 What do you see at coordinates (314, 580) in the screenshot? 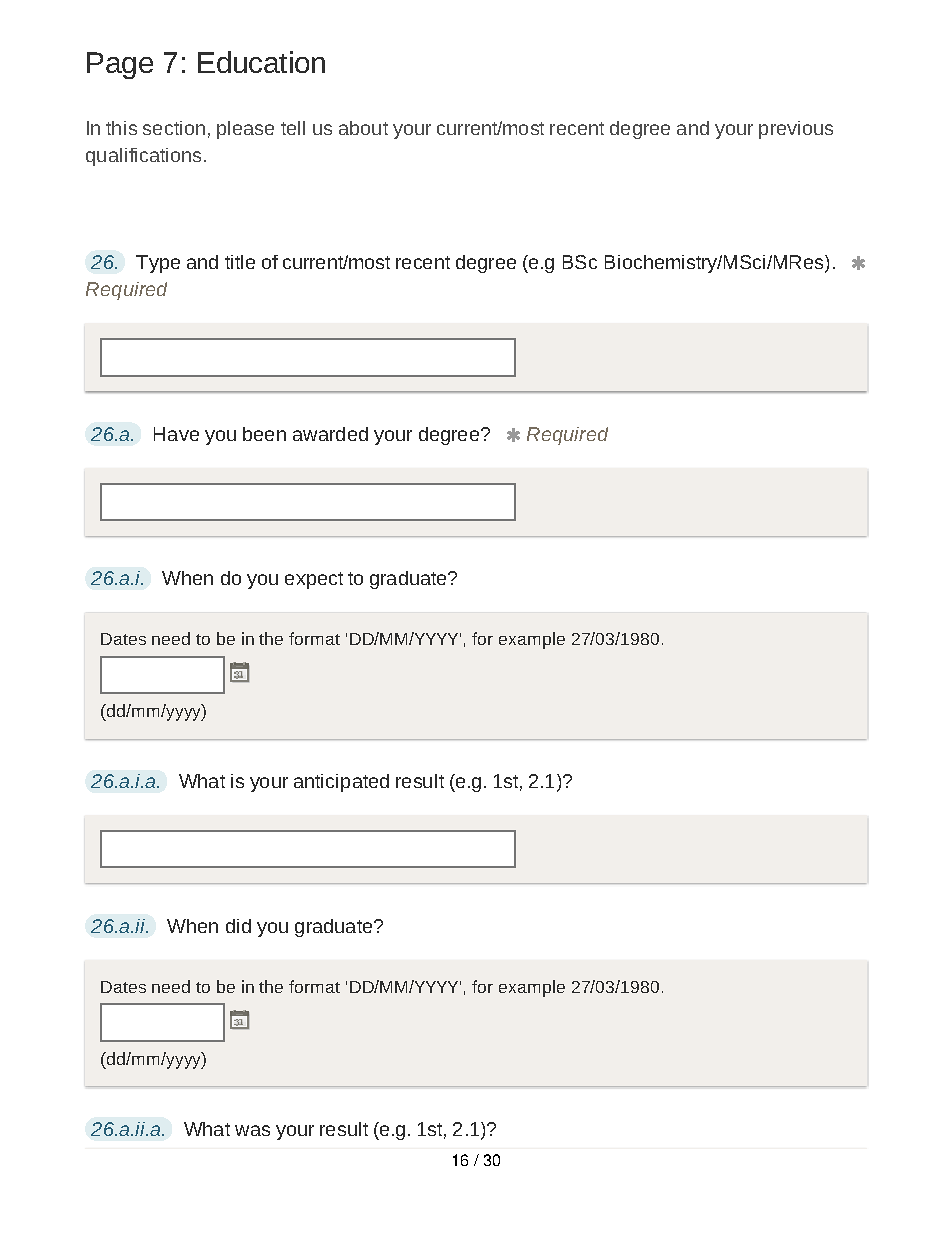
I see `expect` at bounding box center [314, 580].
